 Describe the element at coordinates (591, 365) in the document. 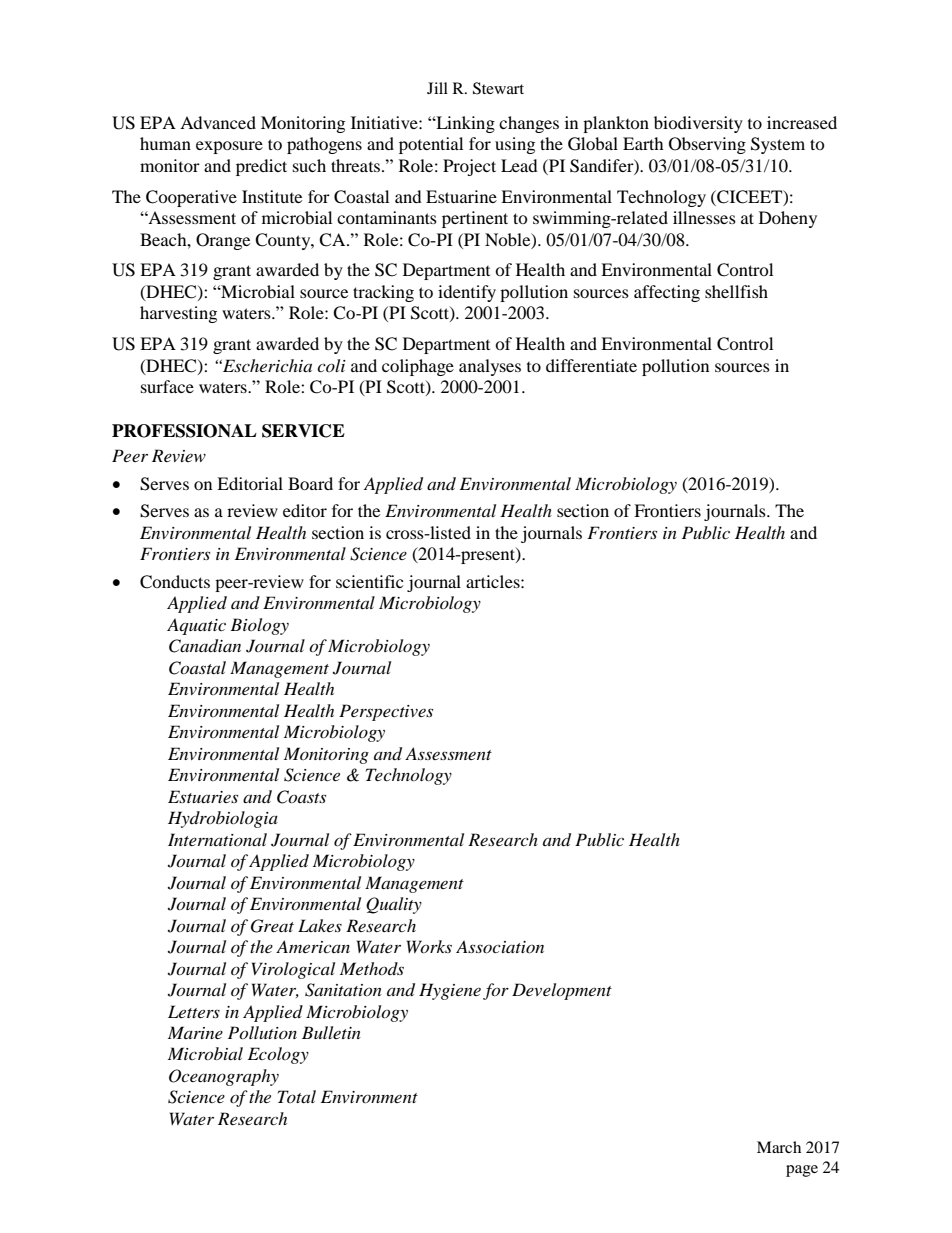

I see `differentiate` at that location.
